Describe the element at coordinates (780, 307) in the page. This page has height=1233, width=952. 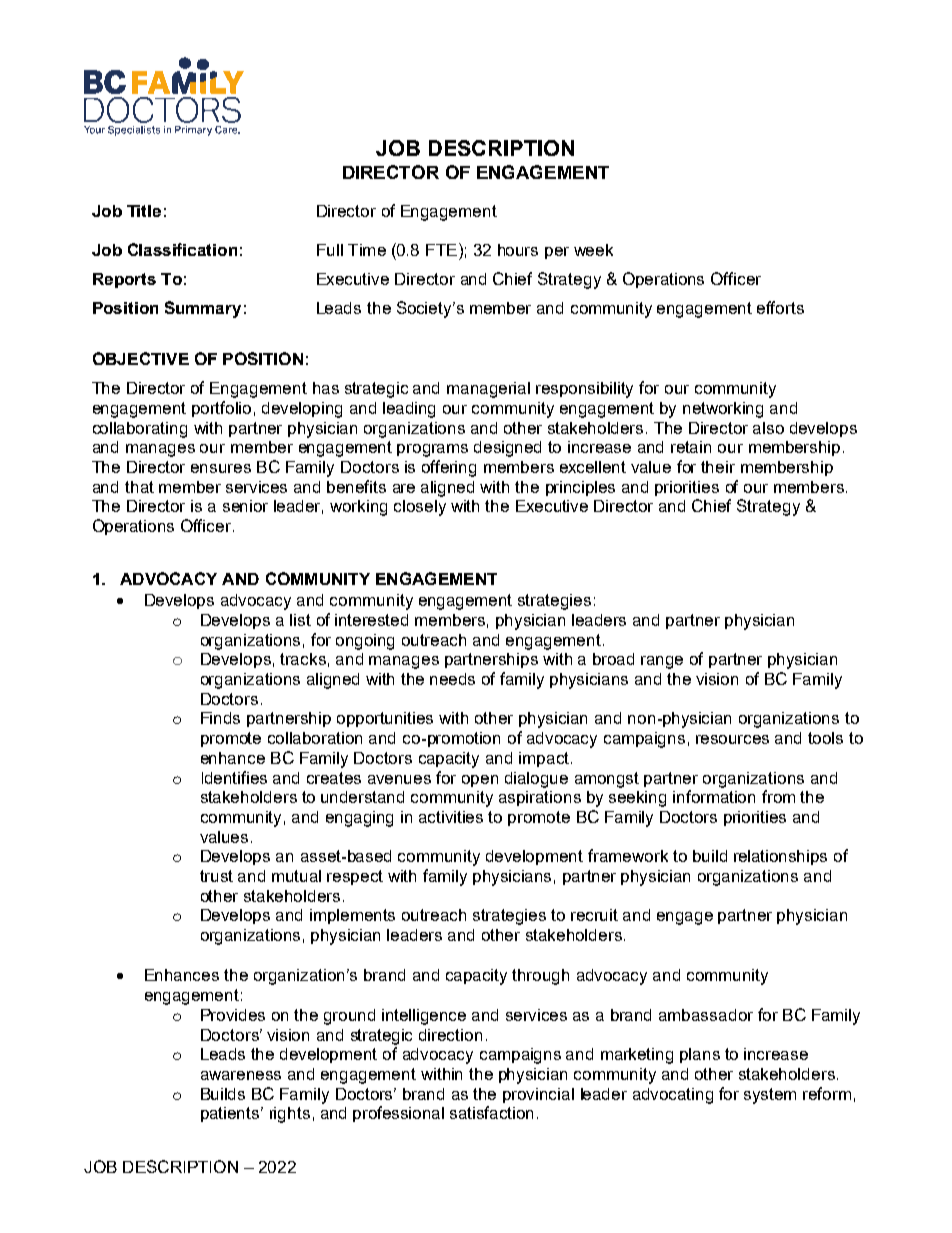
I see `efforts` at that location.
